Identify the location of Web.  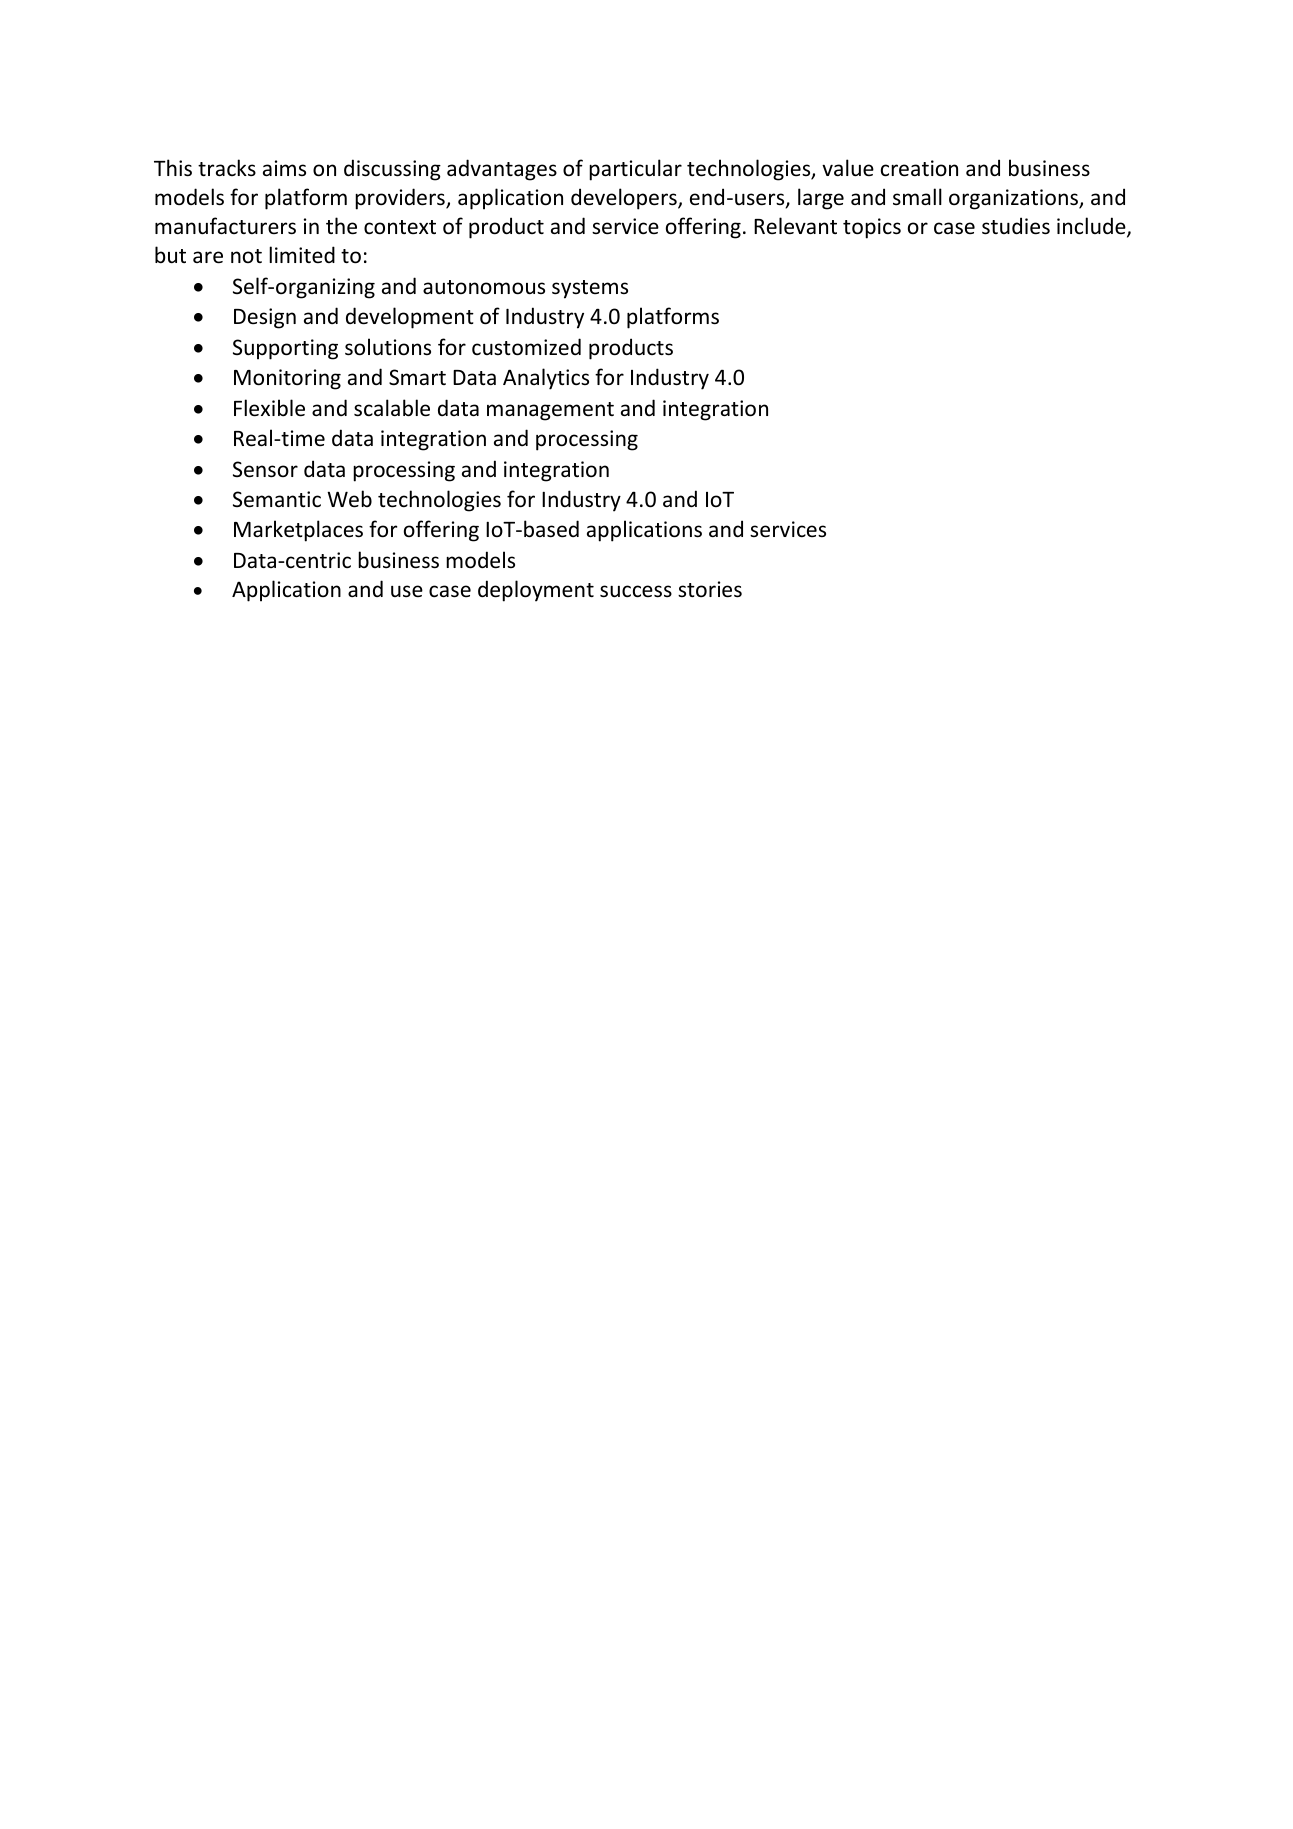
(349, 499).
